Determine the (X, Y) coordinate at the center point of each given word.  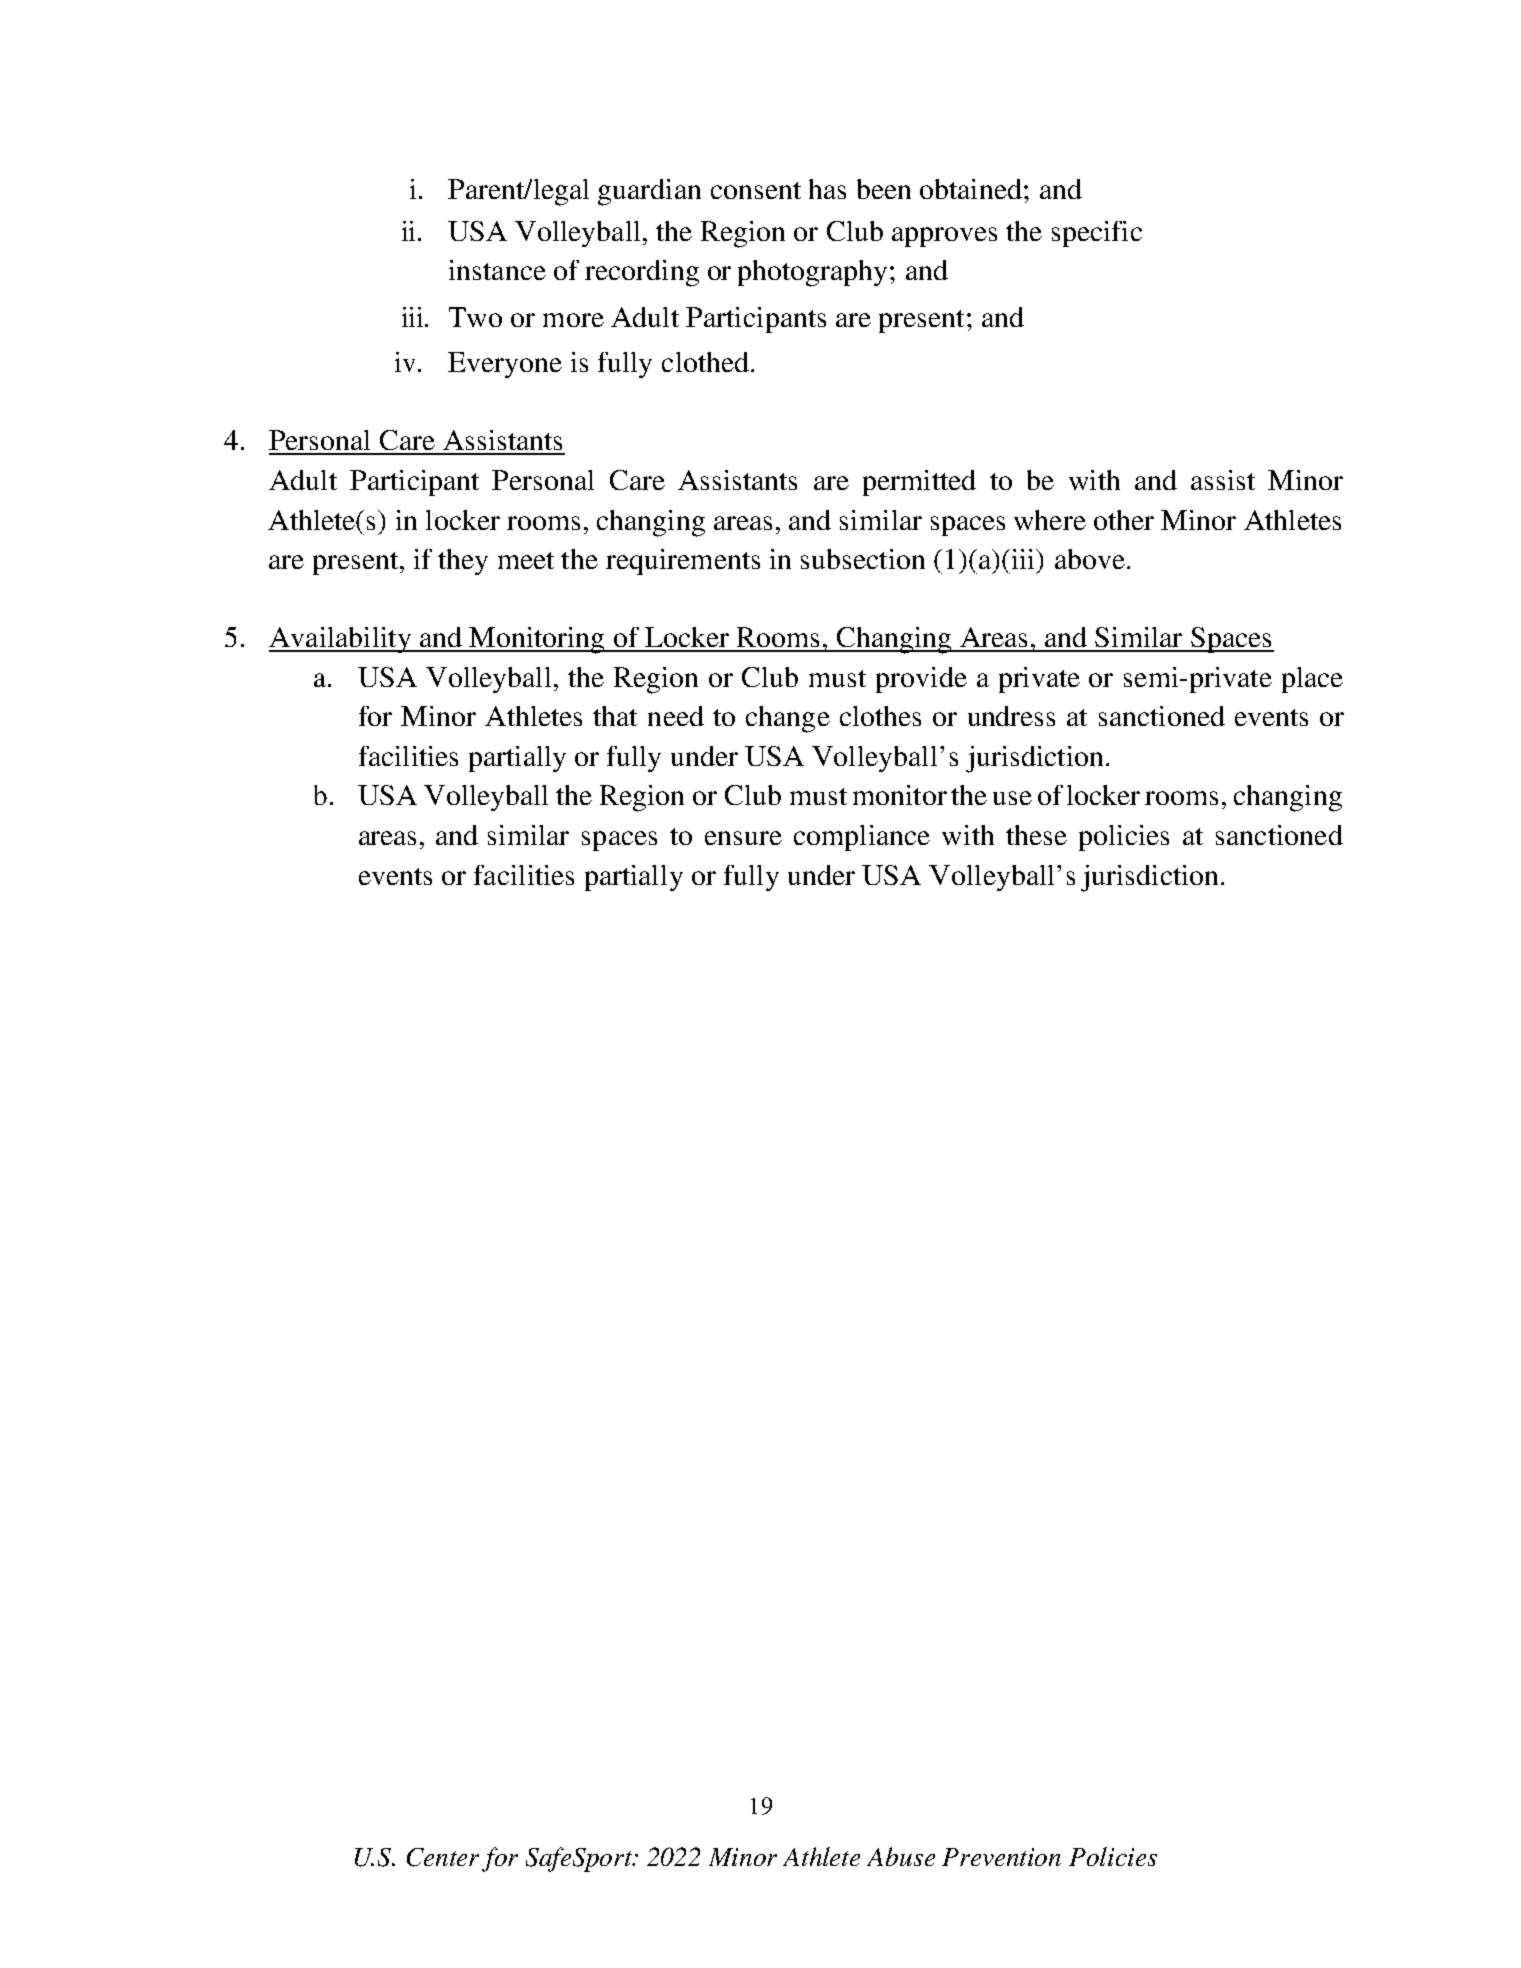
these (1036, 835)
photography (812, 273)
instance (497, 270)
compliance (862, 838)
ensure (743, 838)
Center (443, 1857)
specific (1097, 234)
